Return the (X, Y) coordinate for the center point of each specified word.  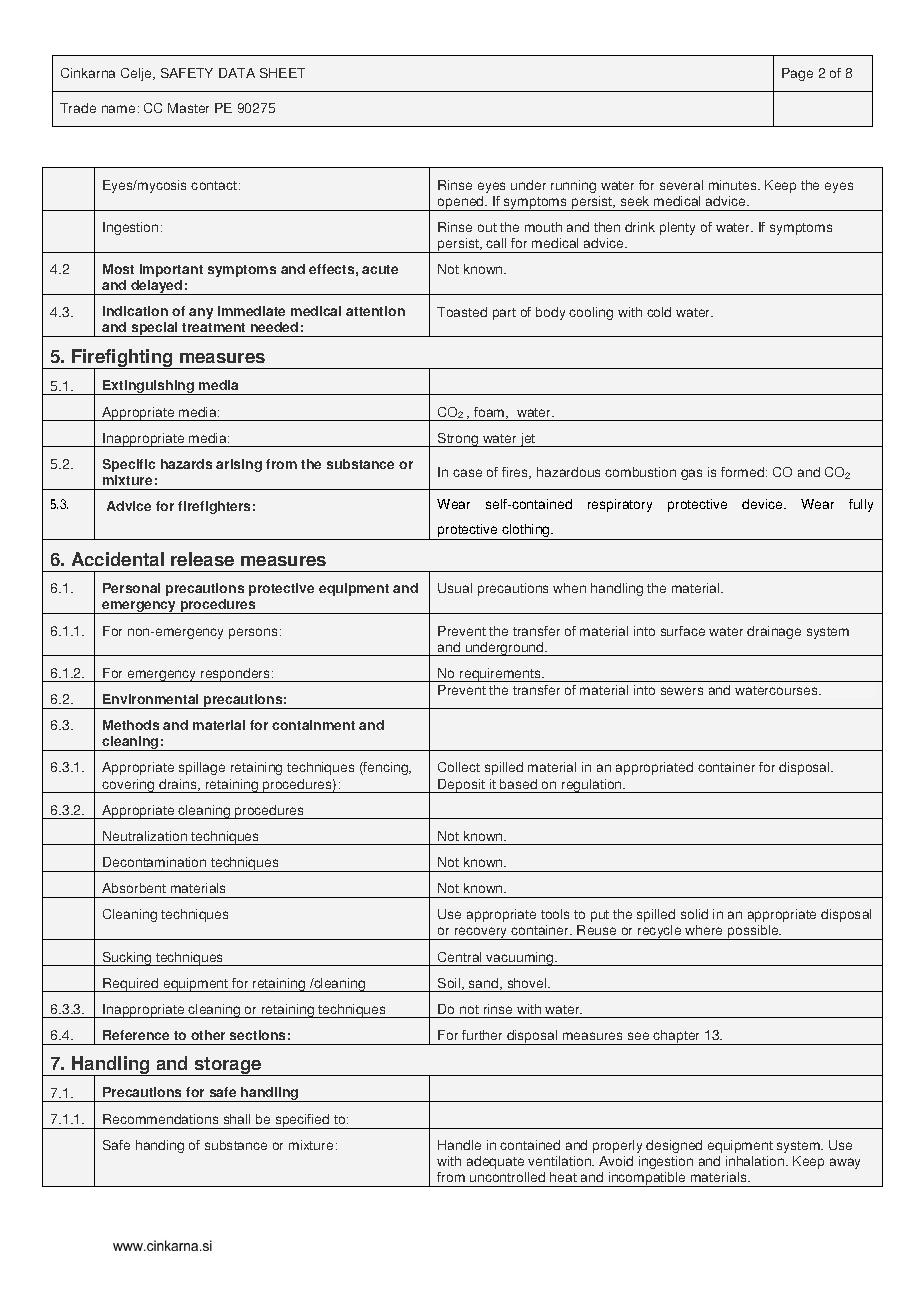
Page (797, 74)
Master (188, 108)
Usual (455, 588)
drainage (774, 632)
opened (461, 203)
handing (160, 1146)
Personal (131, 588)
